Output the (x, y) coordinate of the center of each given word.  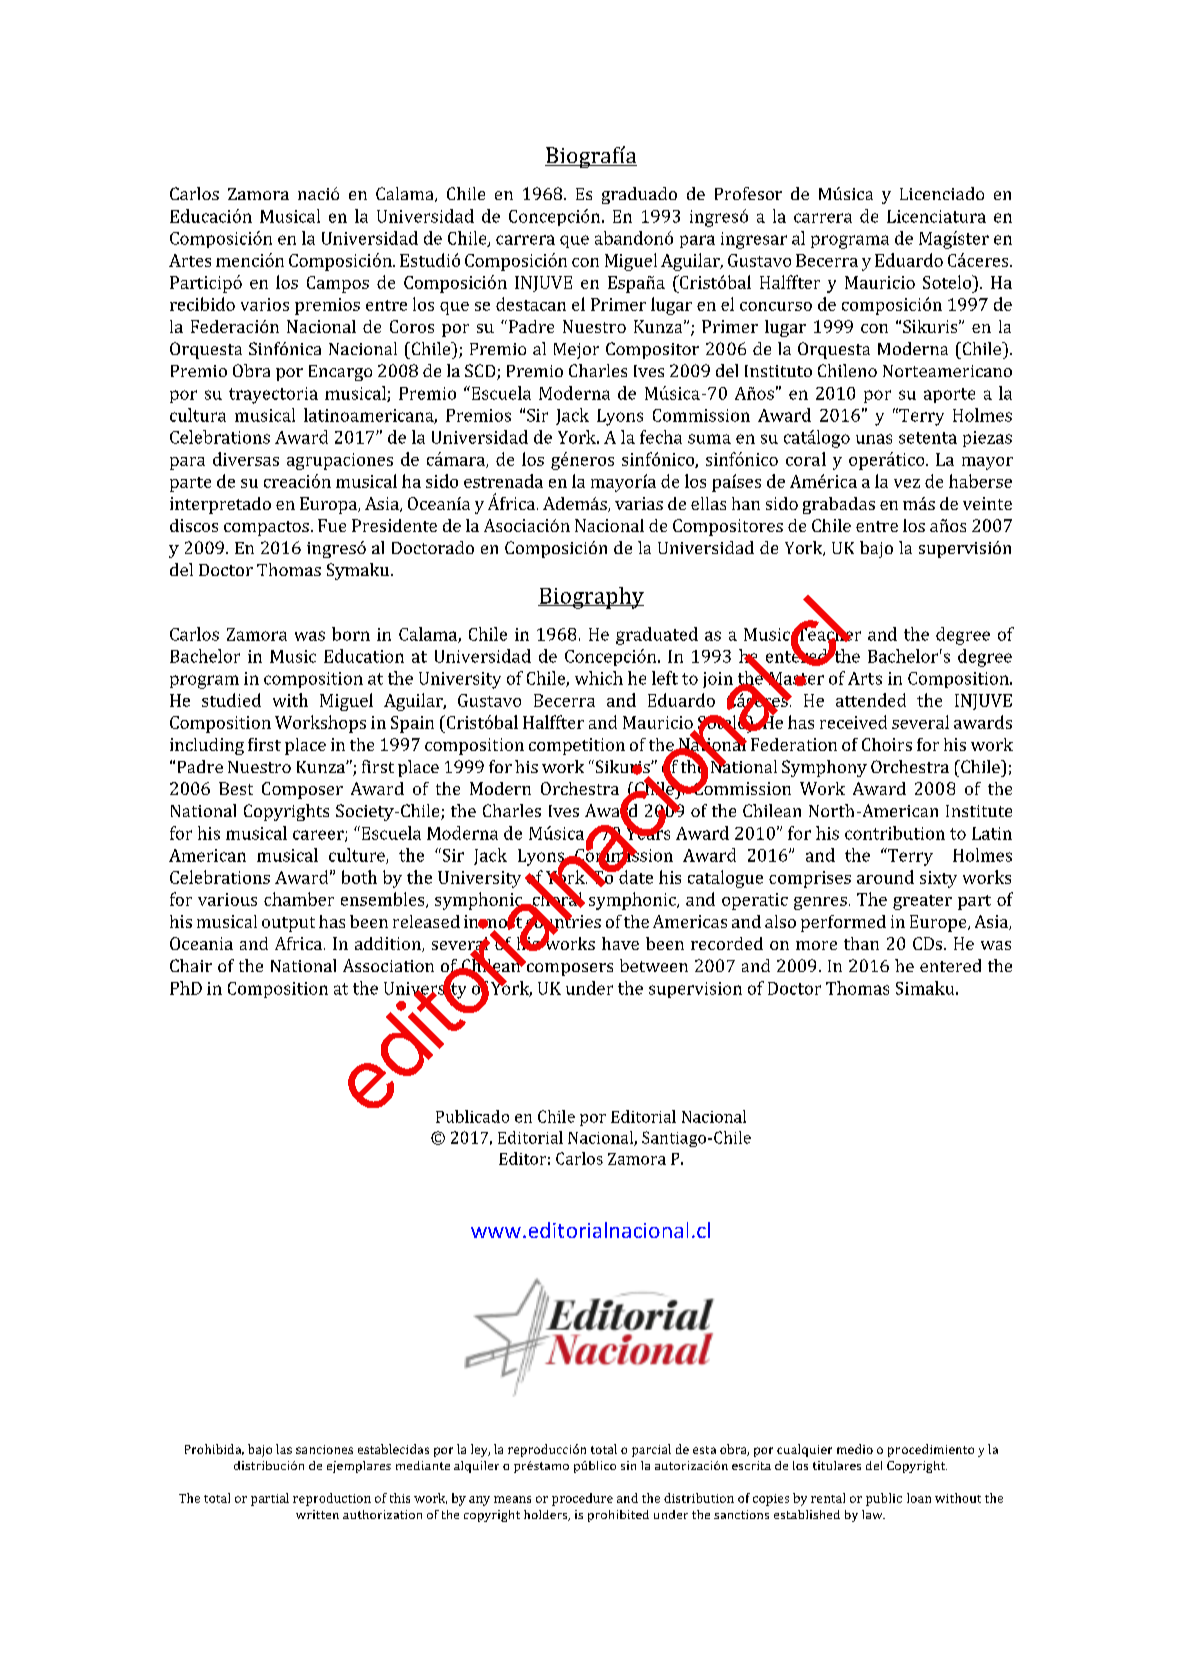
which (599, 678)
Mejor (576, 351)
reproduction (332, 1499)
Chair (191, 965)
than (861, 943)
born (351, 634)
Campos (338, 284)
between (654, 965)
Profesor (748, 193)
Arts (865, 678)
